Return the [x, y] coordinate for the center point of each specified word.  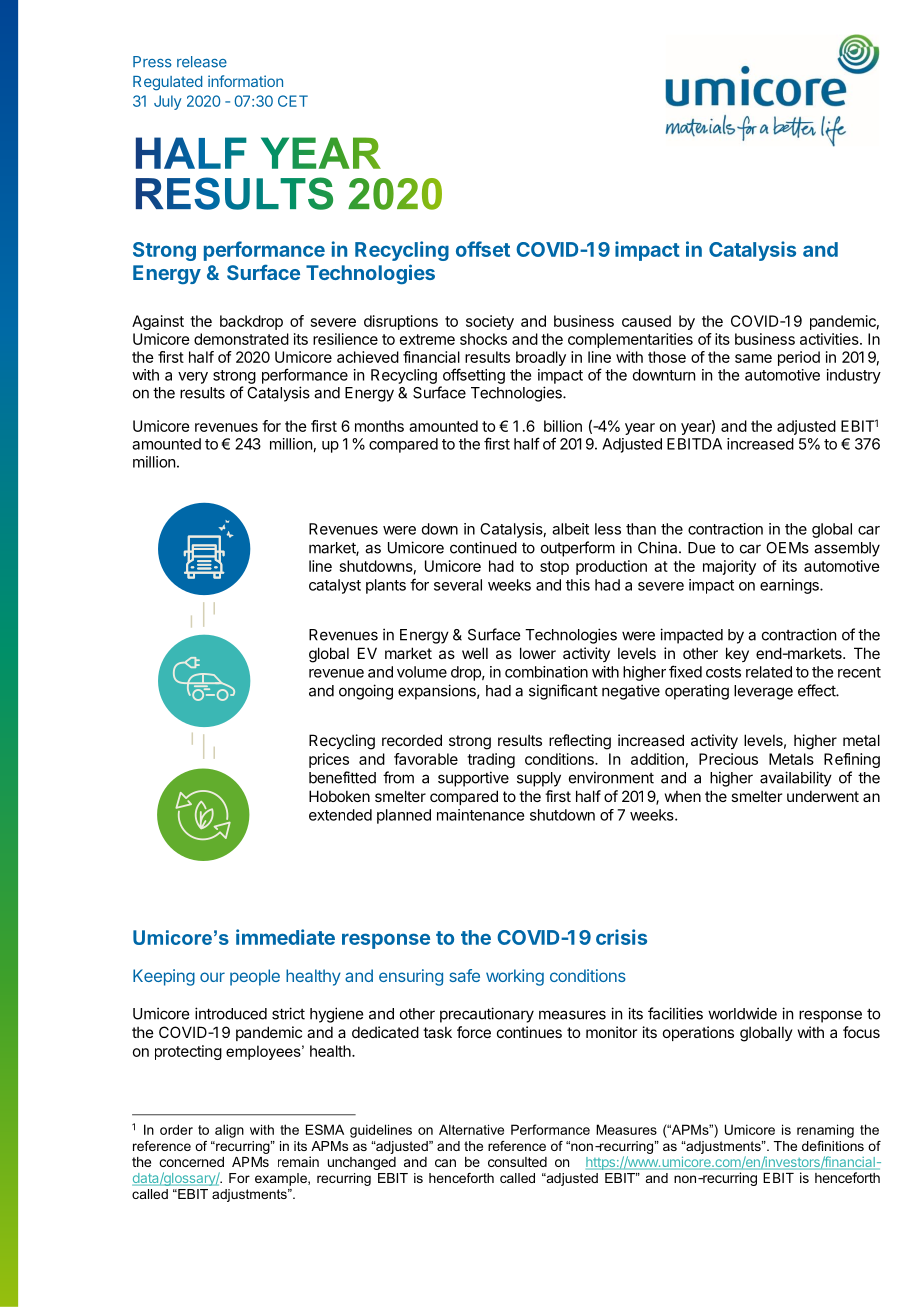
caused [646, 321]
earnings [790, 586]
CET [293, 101]
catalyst [335, 586]
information [245, 81]
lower [538, 653]
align [229, 1131]
